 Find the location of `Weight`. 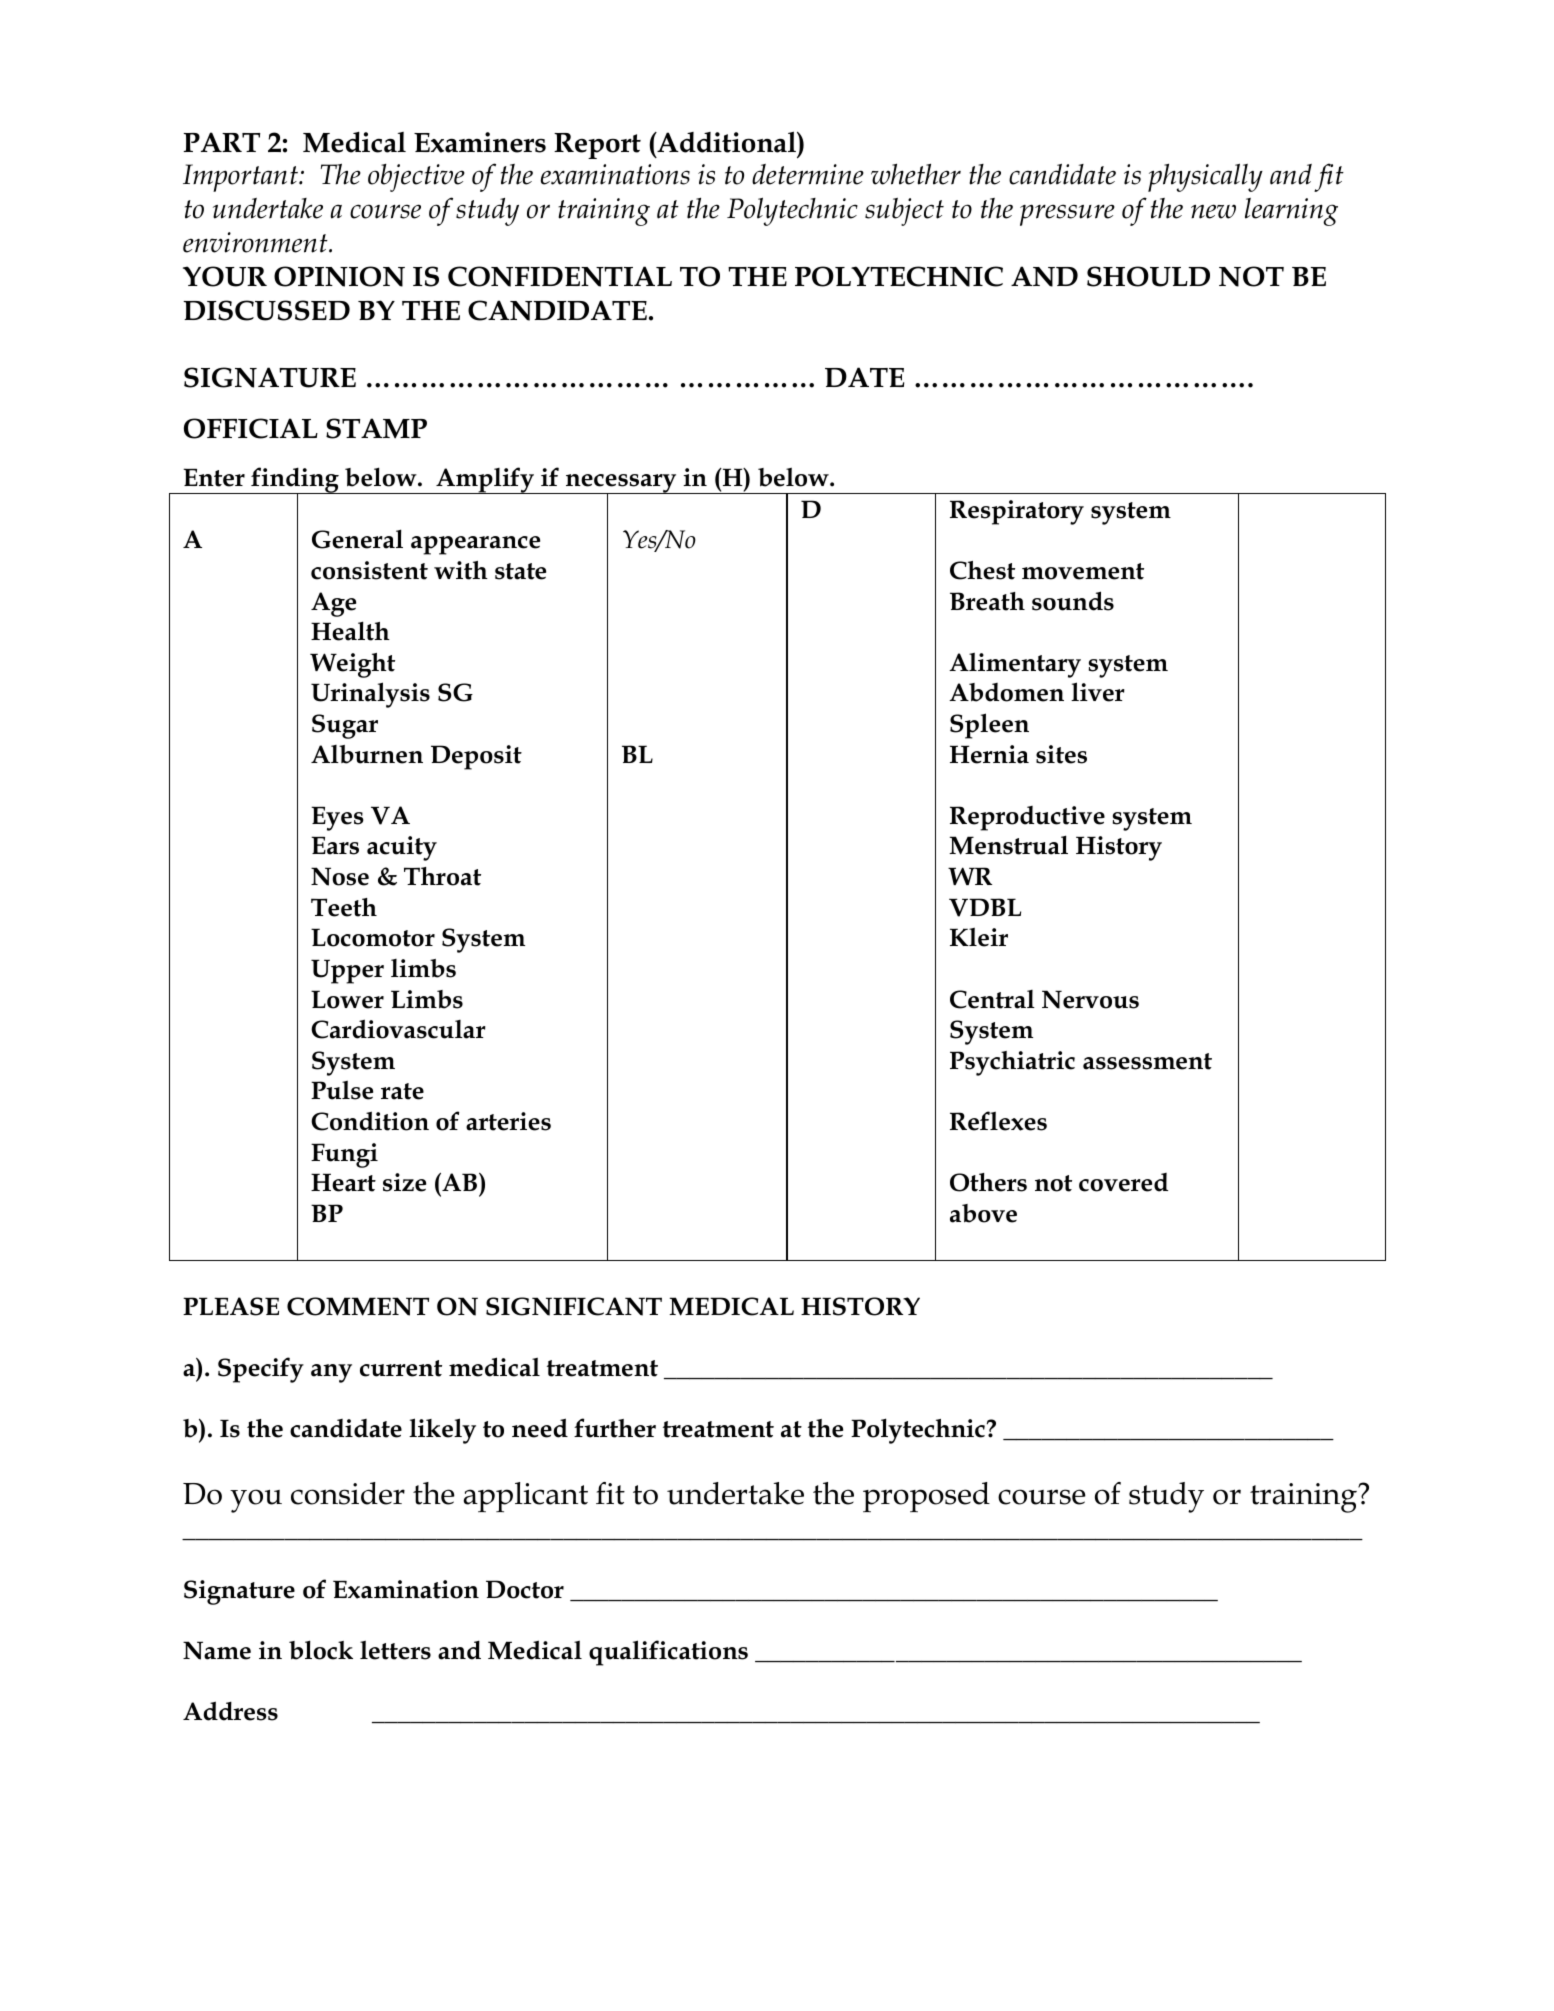

Weight is located at coordinates (352, 665).
